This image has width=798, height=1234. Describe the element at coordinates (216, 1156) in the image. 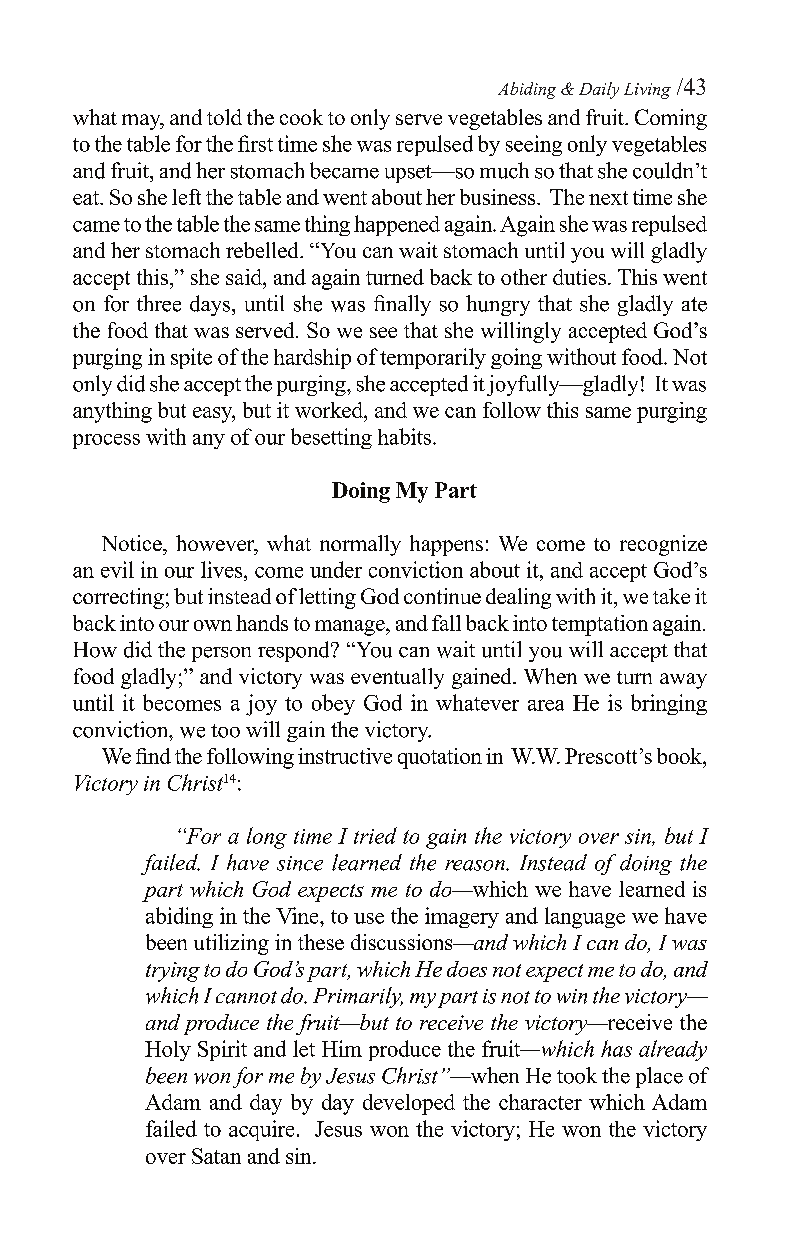

I see `Satan` at that location.
